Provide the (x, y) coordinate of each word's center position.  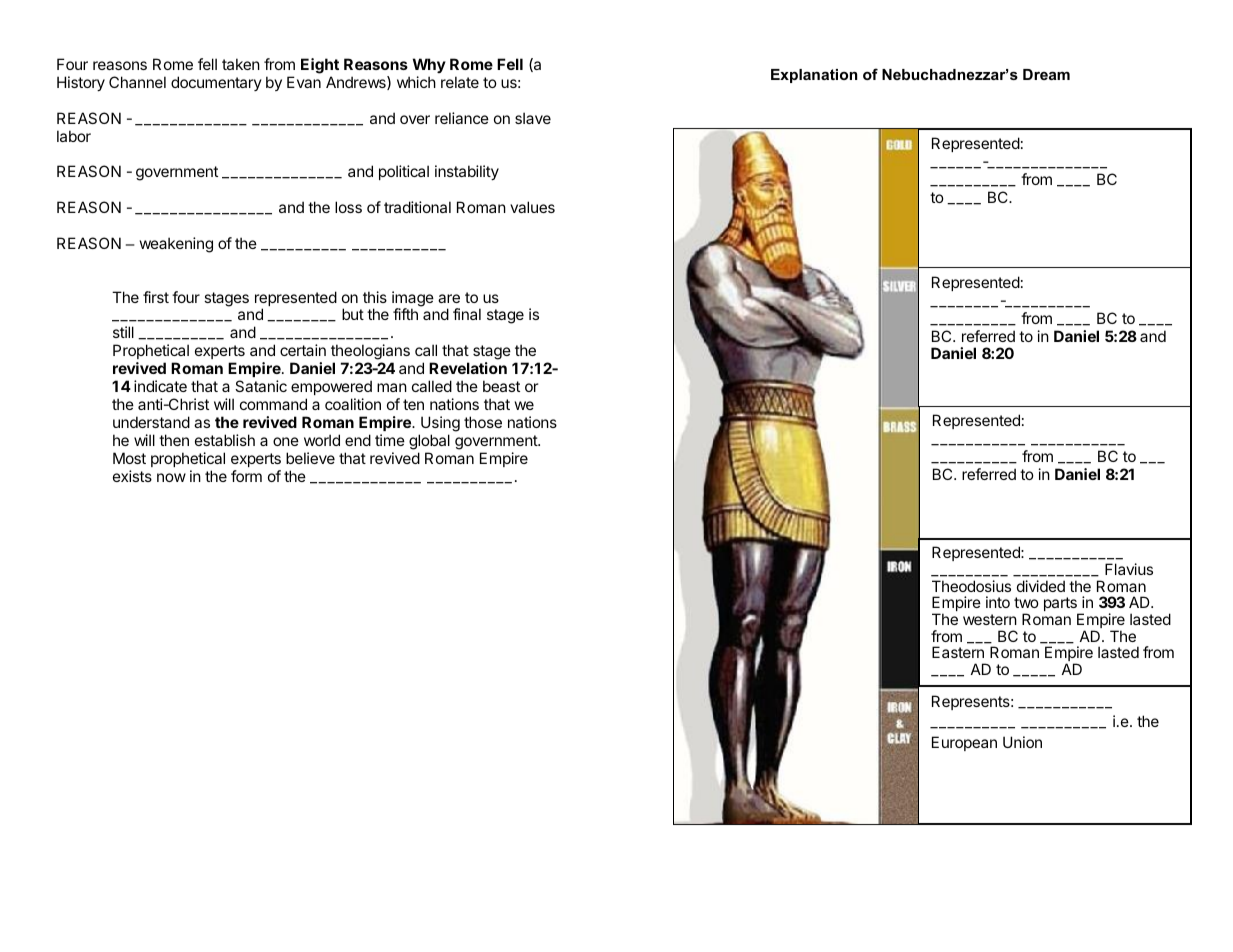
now (171, 477)
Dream (1046, 74)
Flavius (1129, 569)
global (429, 442)
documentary (216, 83)
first (156, 297)
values (532, 207)
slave (533, 118)
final (467, 314)
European (964, 743)
